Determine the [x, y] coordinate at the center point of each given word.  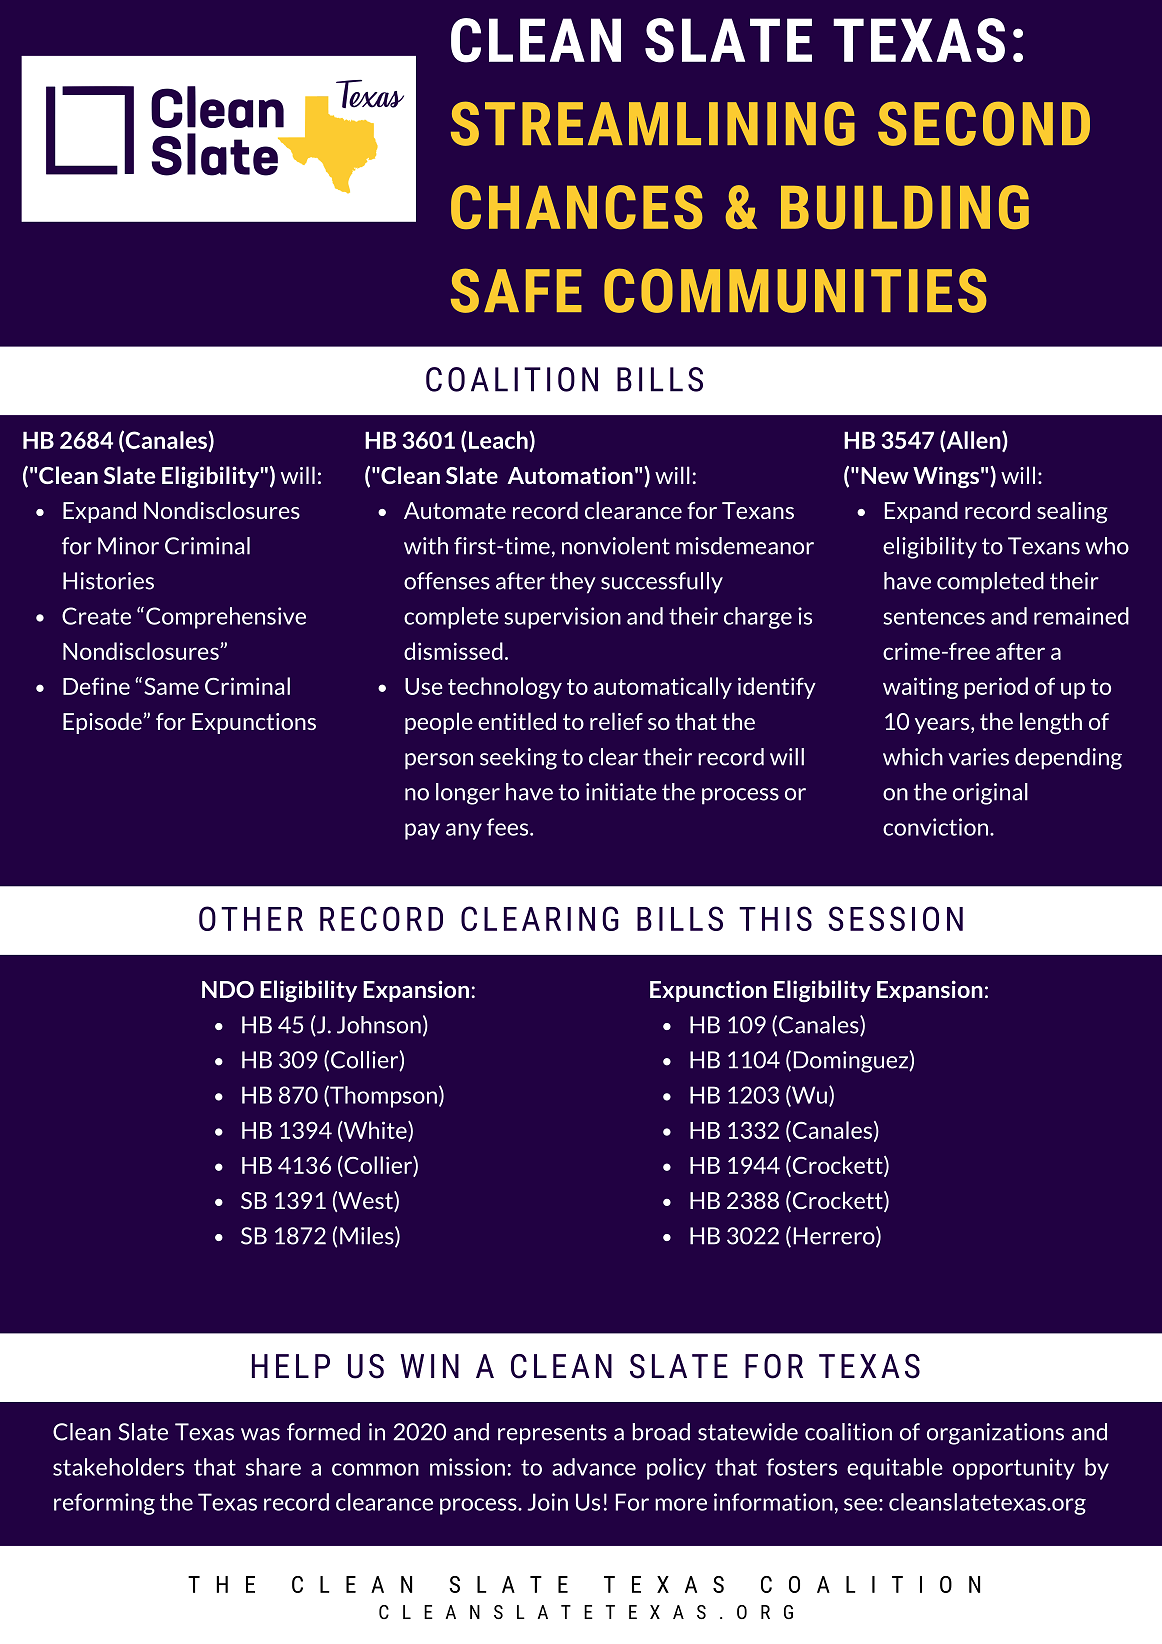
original [990, 794]
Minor [128, 546]
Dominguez [852, 1062]
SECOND [984, 123]
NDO [228, 989]
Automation [570, 475]
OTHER [251, 918]
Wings [946, 477]
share [273, 1467]
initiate [621, 792]
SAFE [516, 290]
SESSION [895, 918]
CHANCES [577, 207]
